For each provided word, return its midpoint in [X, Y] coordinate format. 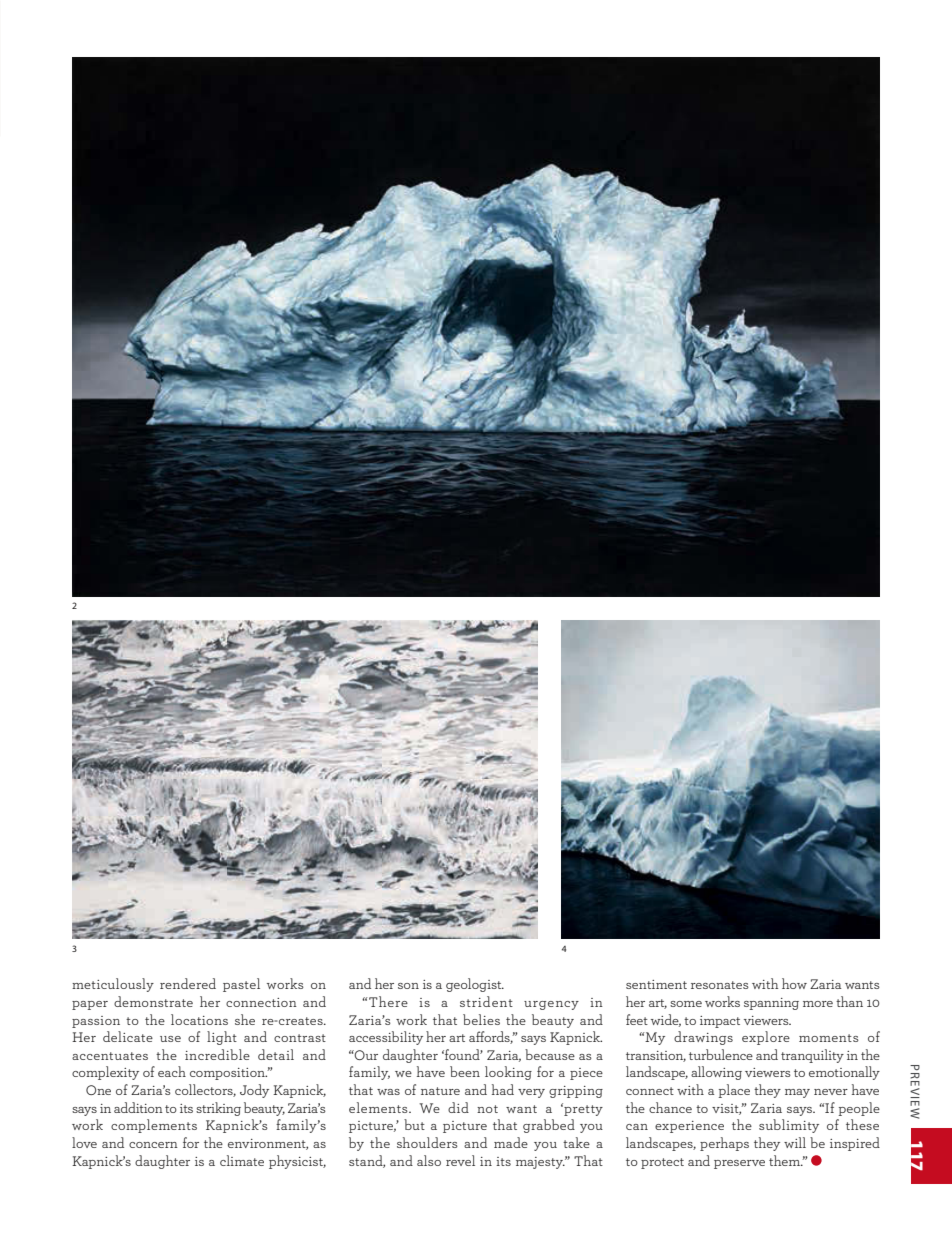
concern [153, 1145]
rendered [188, 983]
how [794, 983]
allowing [716, 1073]
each [172, 1071]
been [465, 1071]
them [785, 1160]
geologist [475, 985]
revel [460, 1160]
